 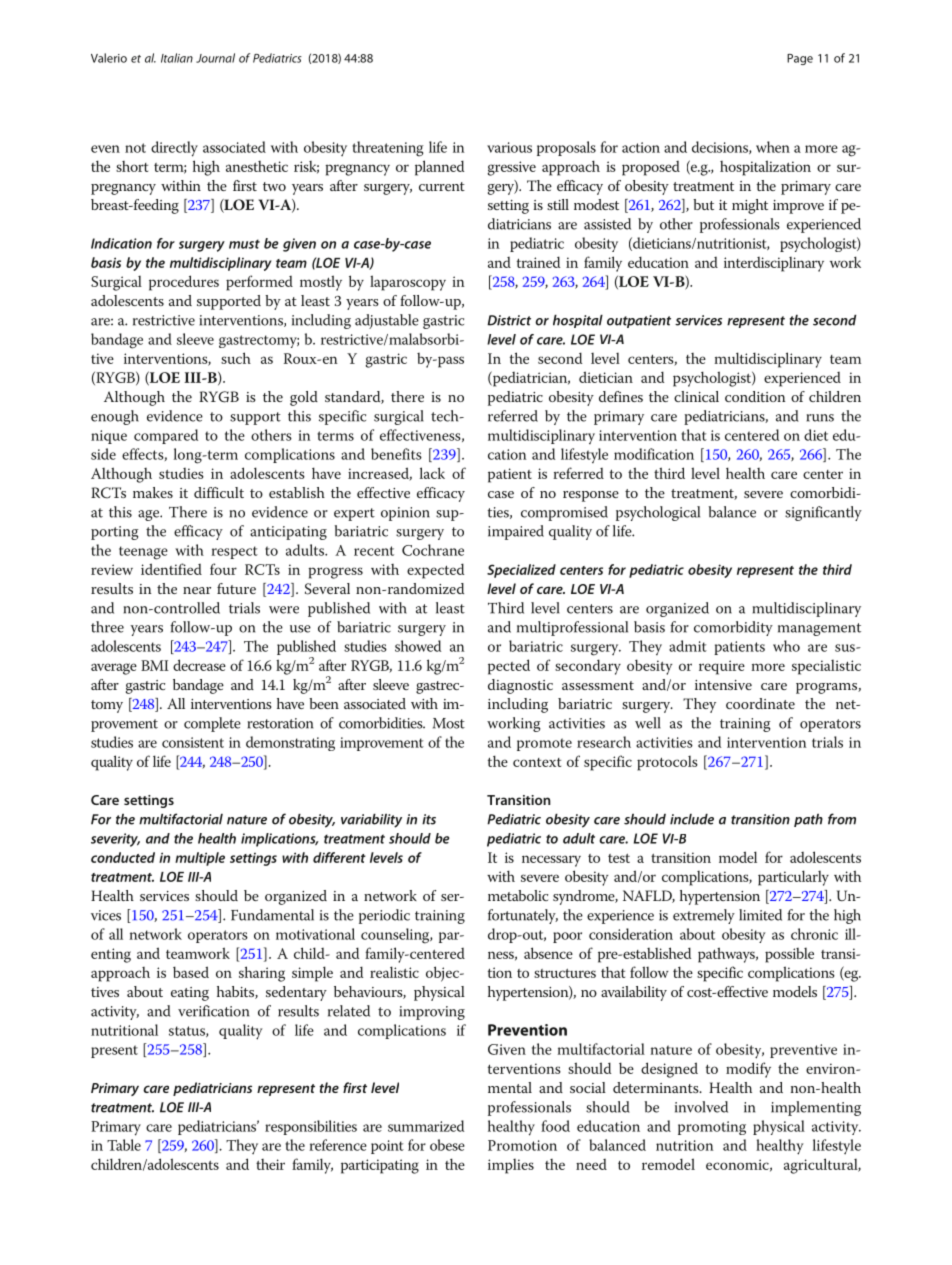 I want to click on promoting, so click(x=712, y=1128).
